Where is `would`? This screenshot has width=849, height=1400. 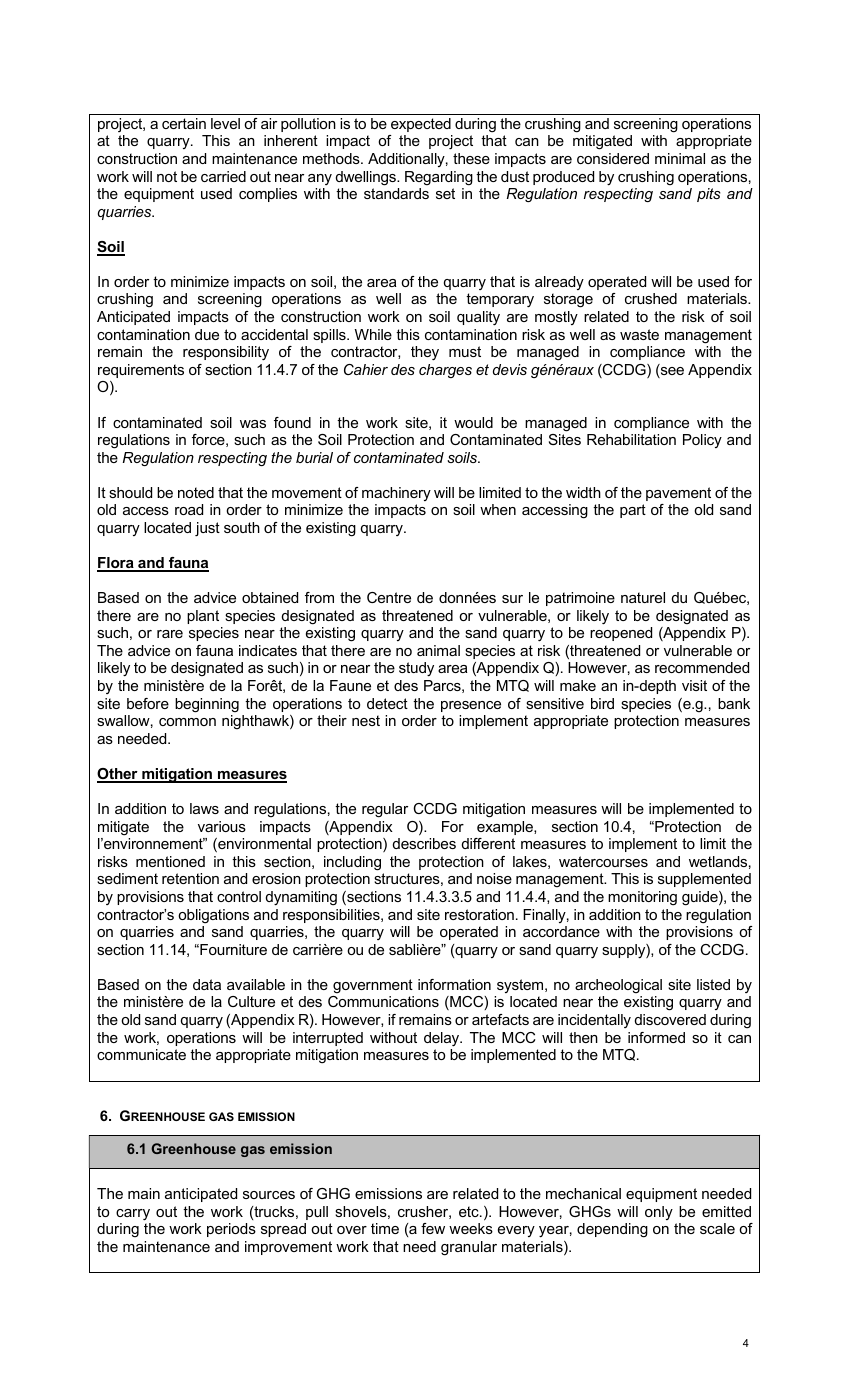
would is located at coordinates (473, 422).
